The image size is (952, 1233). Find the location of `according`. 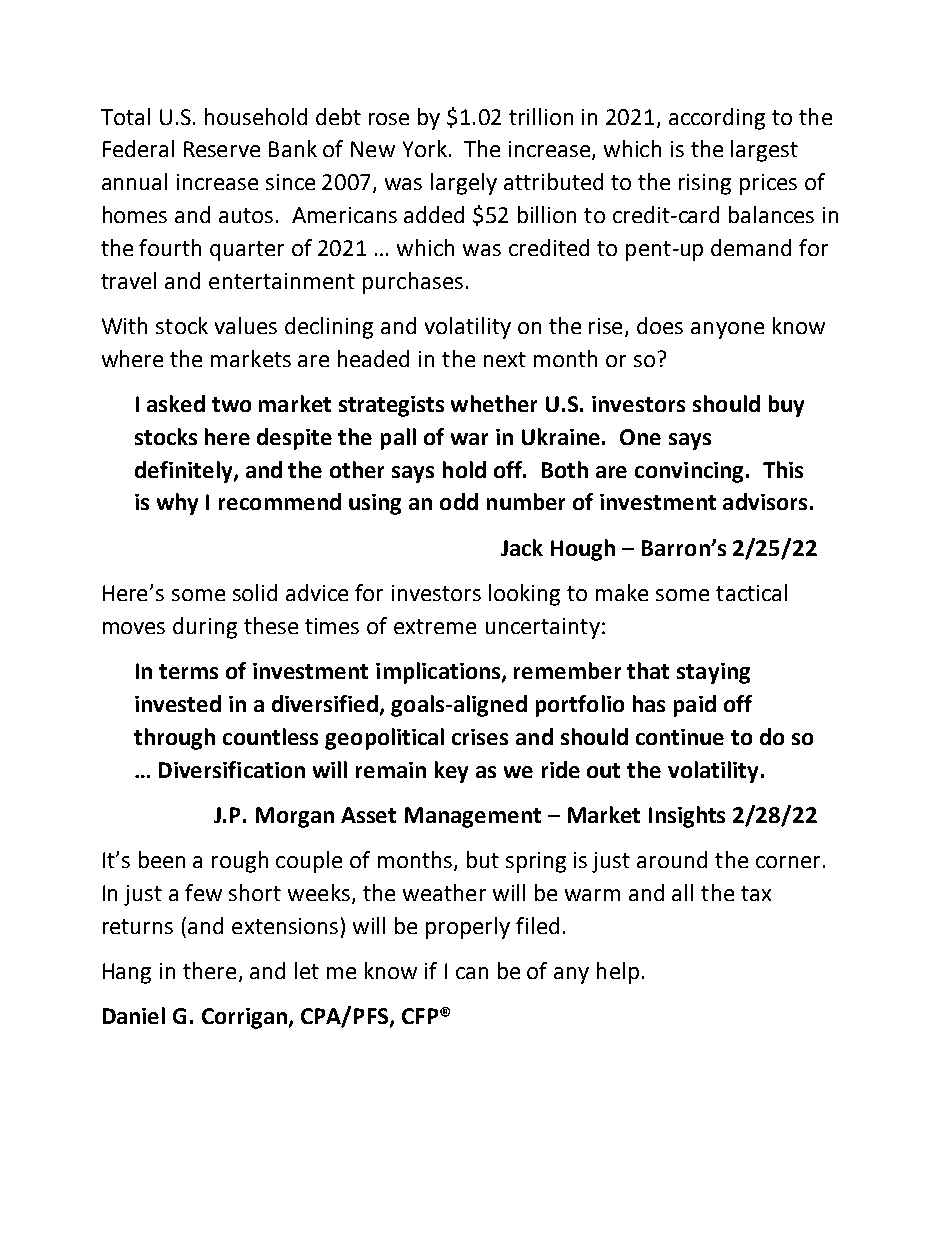

according is located at coordinates (717, 119).
